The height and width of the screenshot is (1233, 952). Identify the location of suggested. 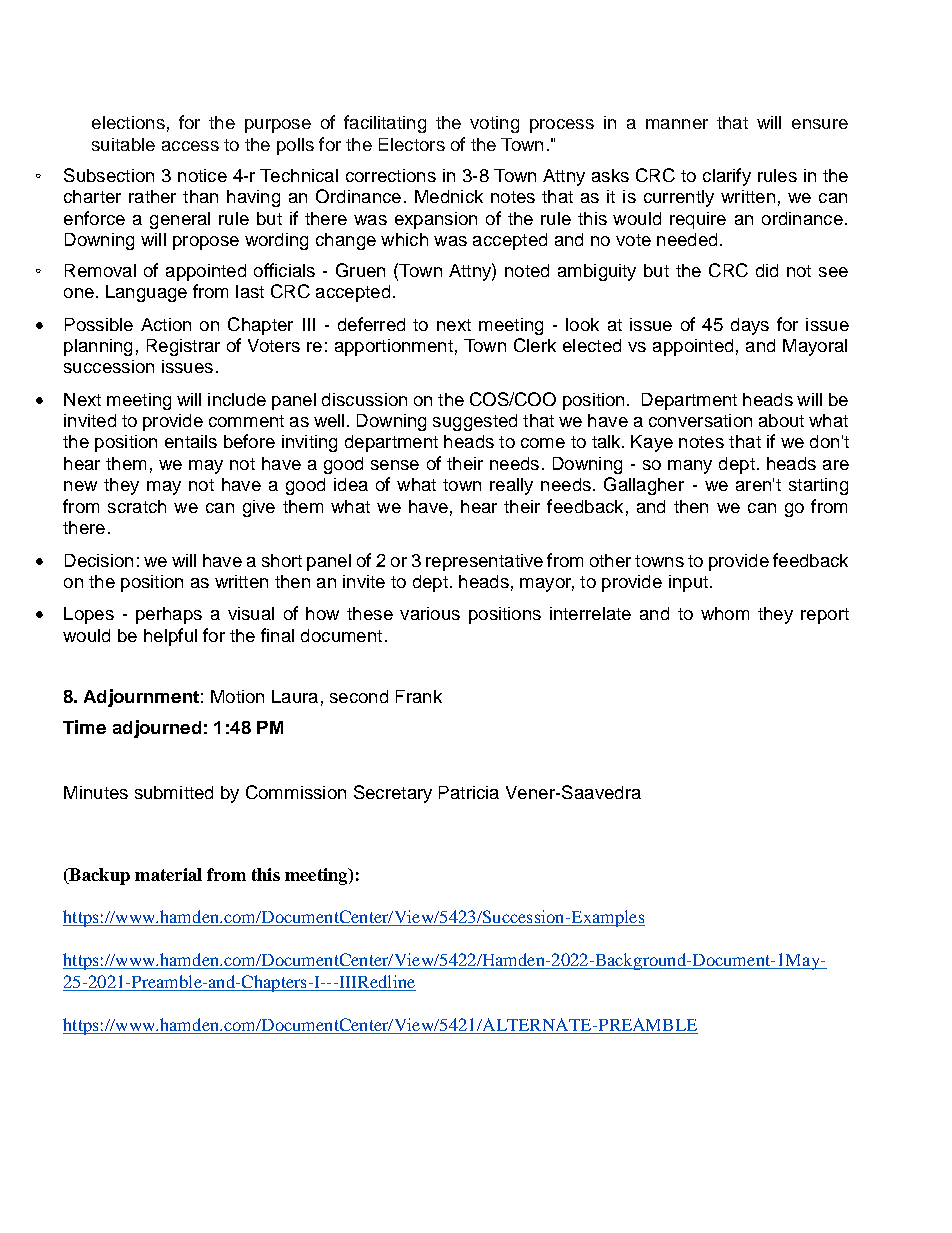
(475, 422).
